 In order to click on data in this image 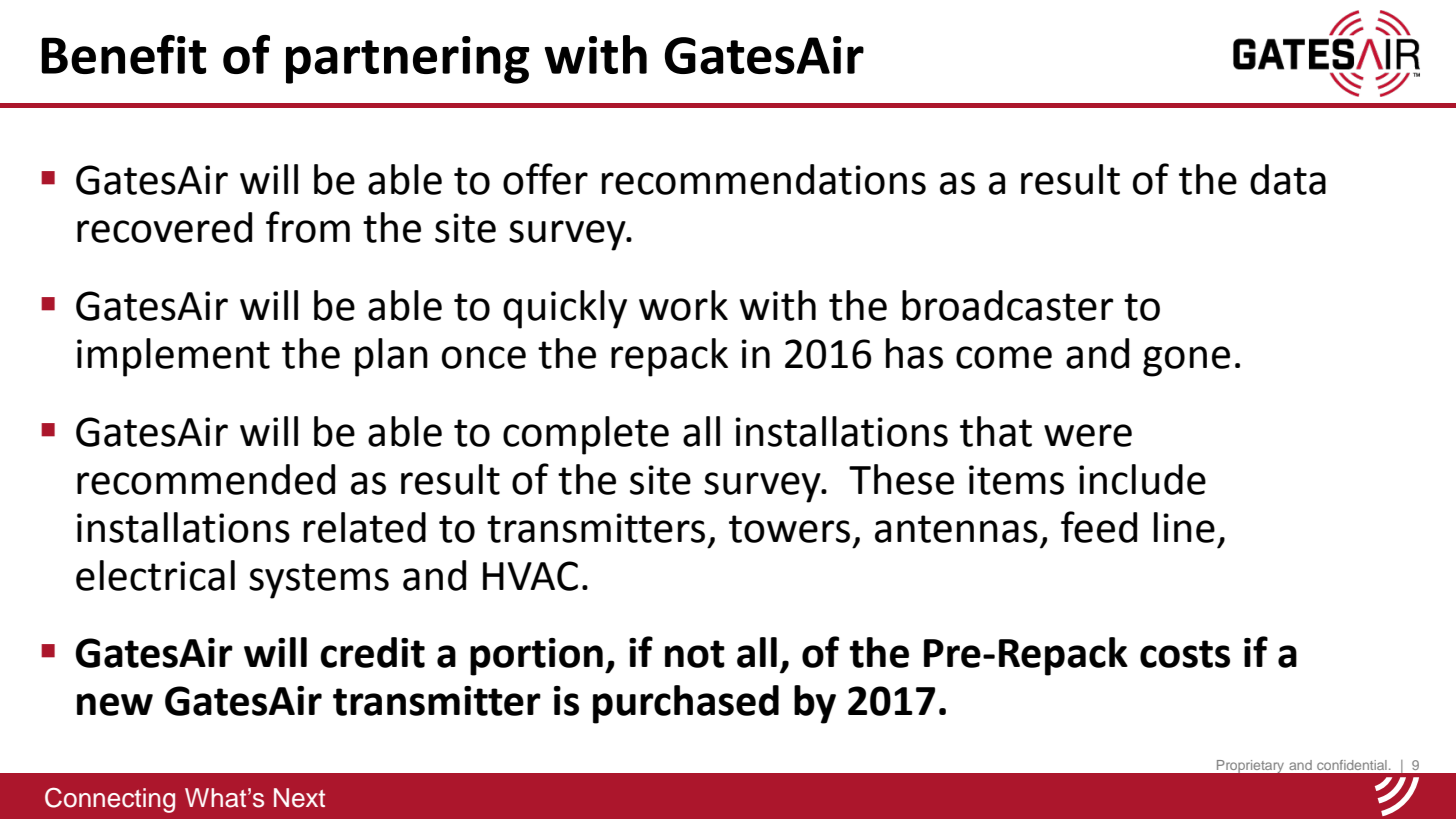, I will do `click(1288, 179)`.
